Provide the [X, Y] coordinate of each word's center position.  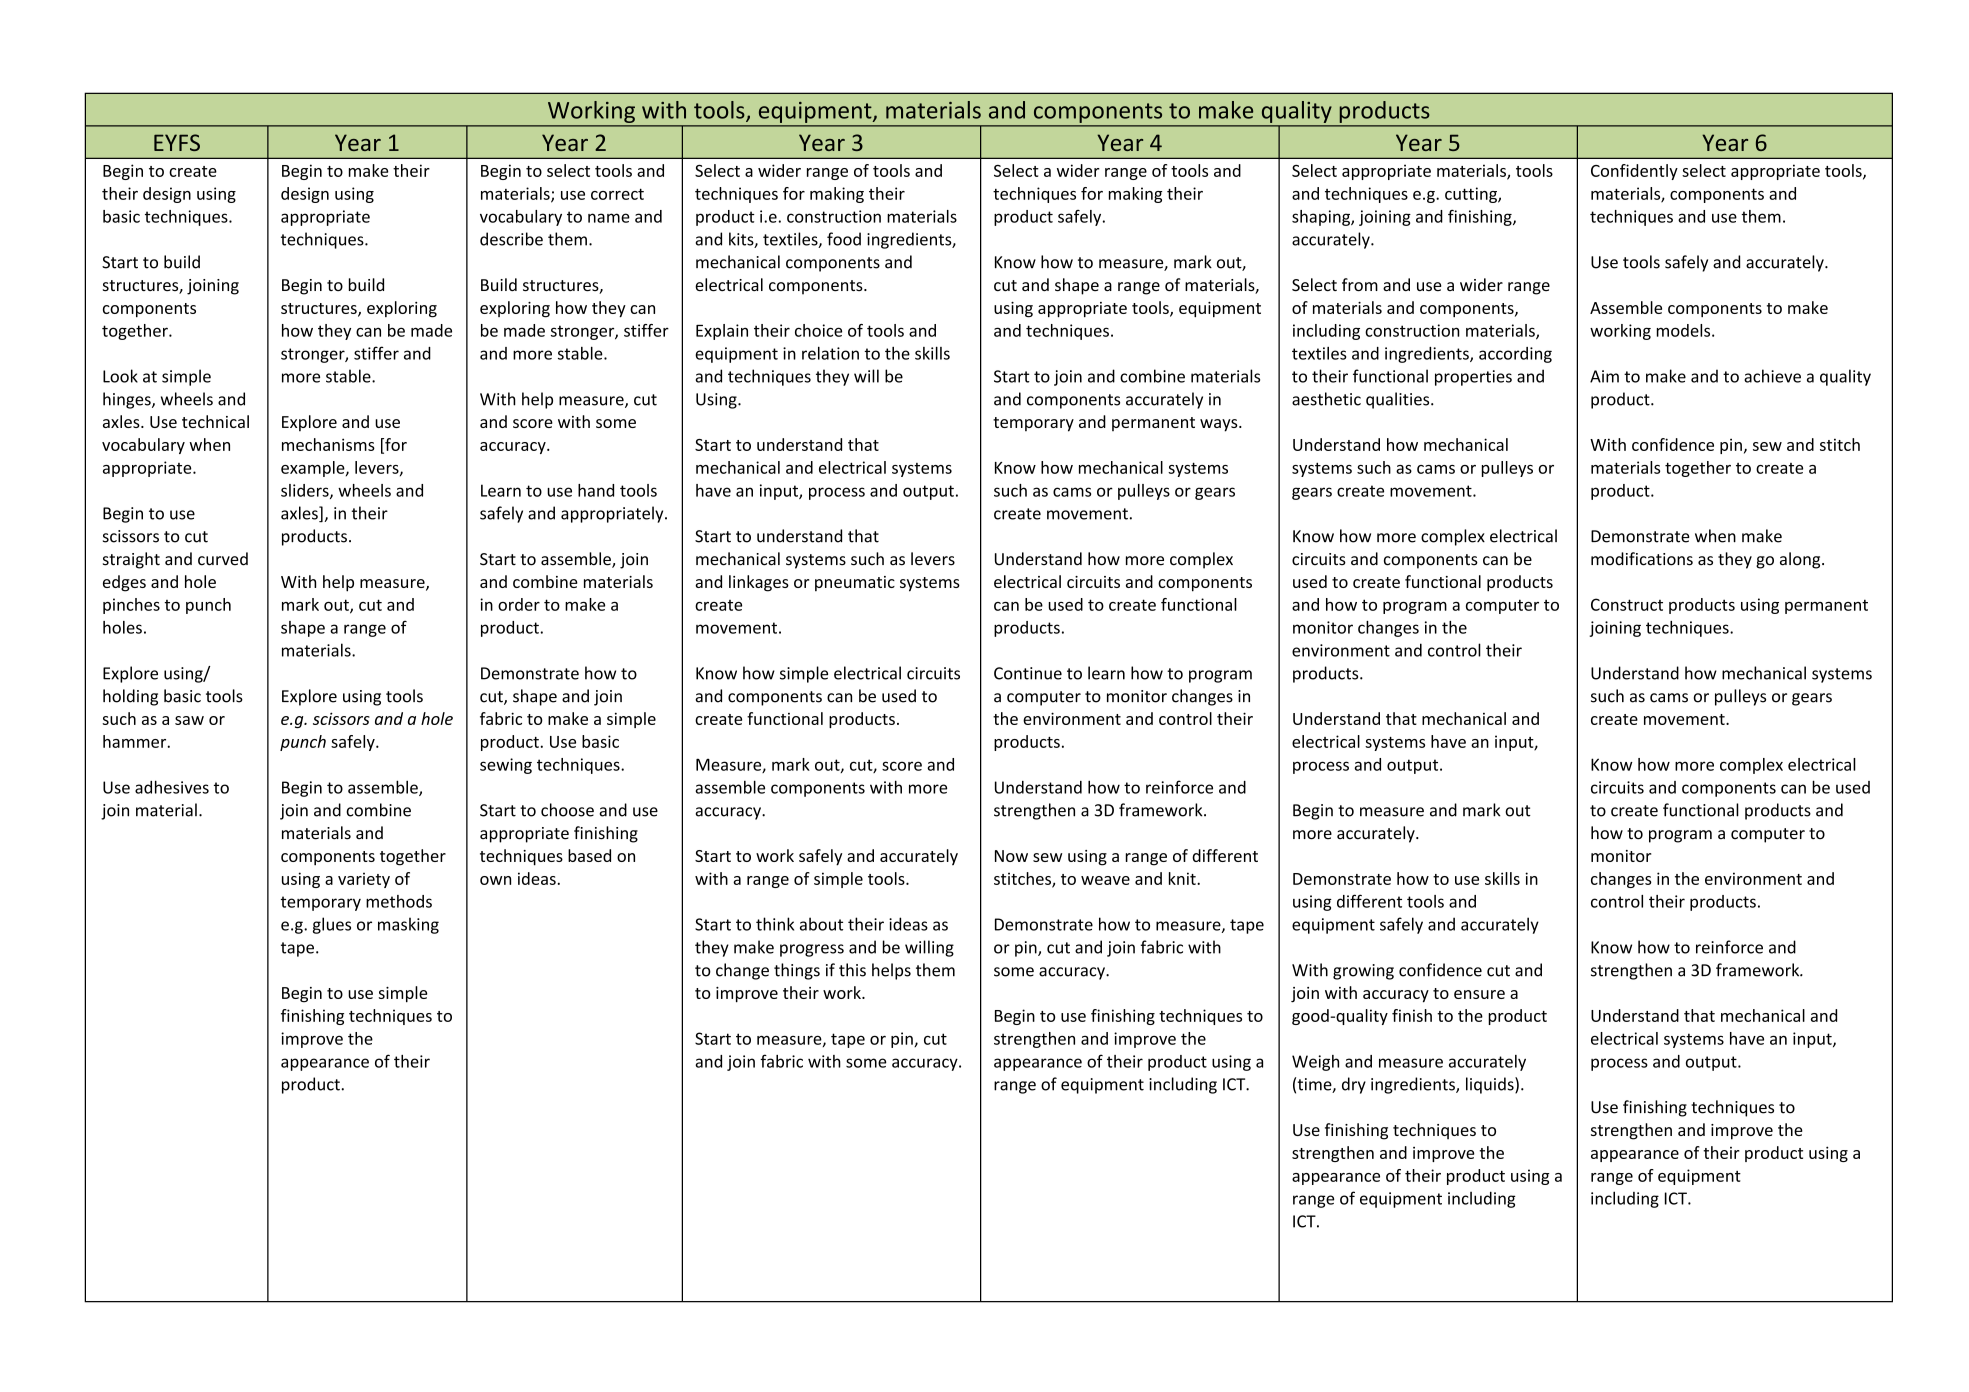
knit [1183, 878]
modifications [1642, 559]
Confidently [1634, 172]
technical [215, 421]
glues [332, 925]
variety [364, 880]
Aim [1604, 376]
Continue [1028, 673]
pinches [131, 606]
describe [511, 239]
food [844, 239]
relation [830, 353]
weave [1105, 880]
